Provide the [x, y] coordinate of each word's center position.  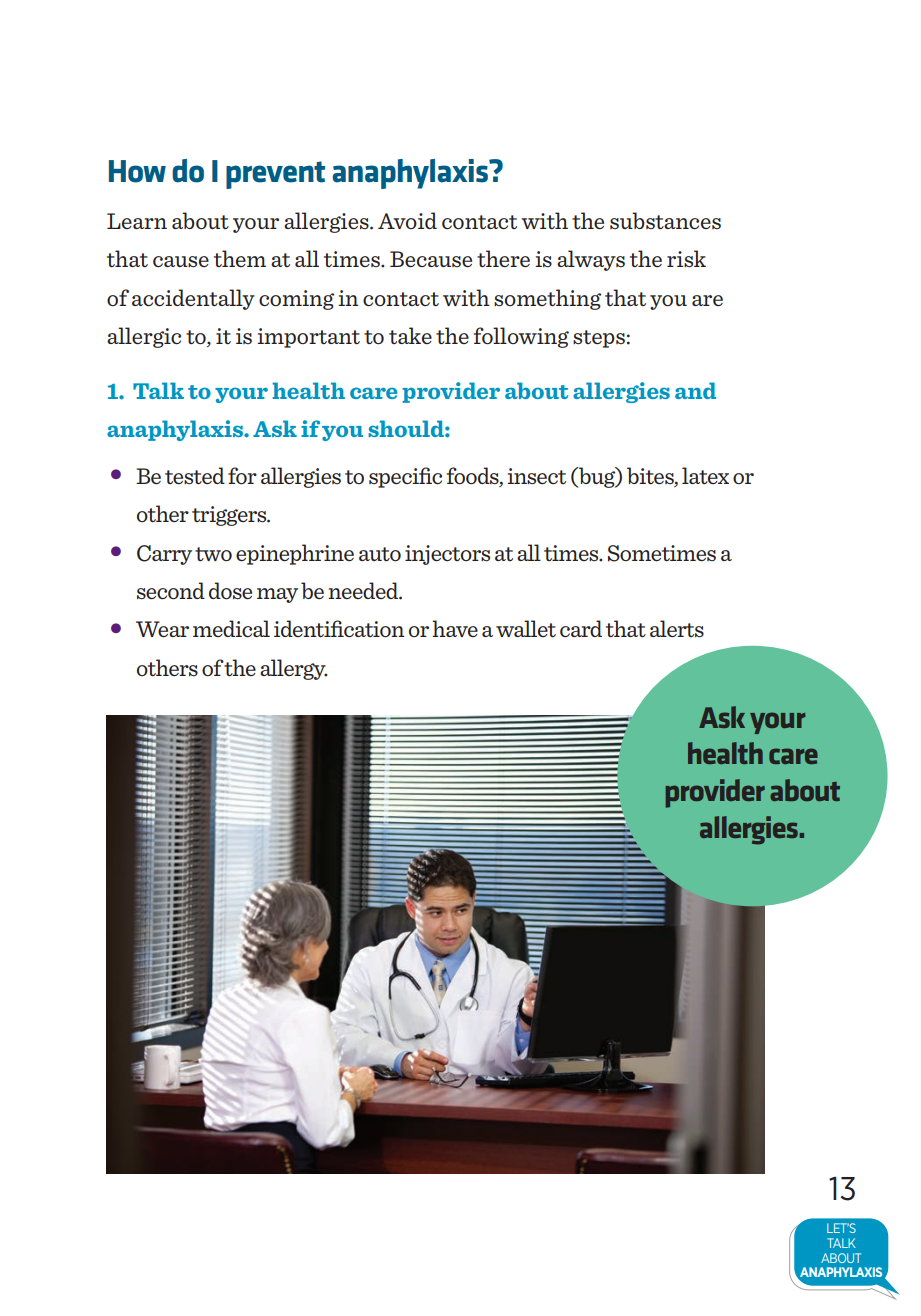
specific [405, 477]
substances [665, 220]
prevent [275, 175]
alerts [677, 628]
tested [195, 476]
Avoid [407, 220]
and [695, 390]
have [455, 628]
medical [231, 628]
